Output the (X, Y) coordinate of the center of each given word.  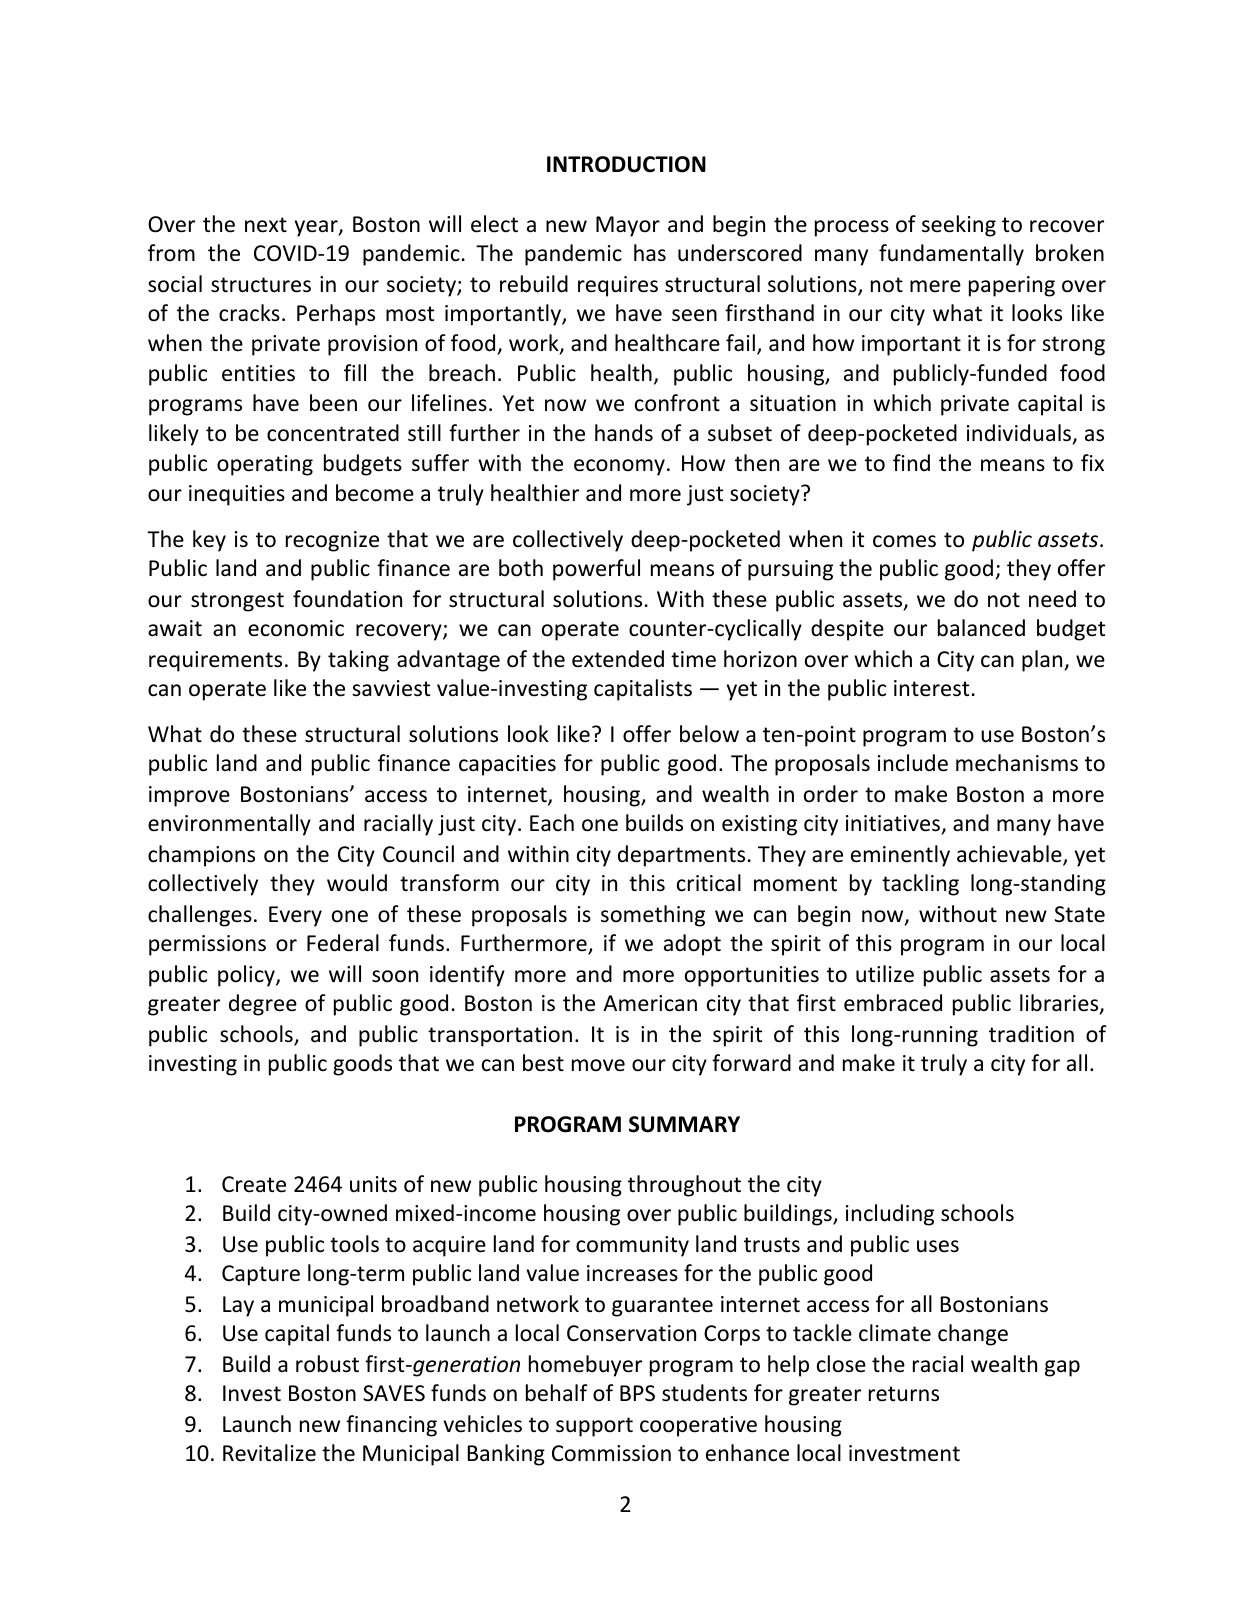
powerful (596, 570)
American (650, 1003)
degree (263, 1005)
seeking (959, 226)
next (266, 225)
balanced (981, 628)
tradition (1031, 1034)
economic (296, 628)
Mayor (628, 226)
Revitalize (269, 1453)
